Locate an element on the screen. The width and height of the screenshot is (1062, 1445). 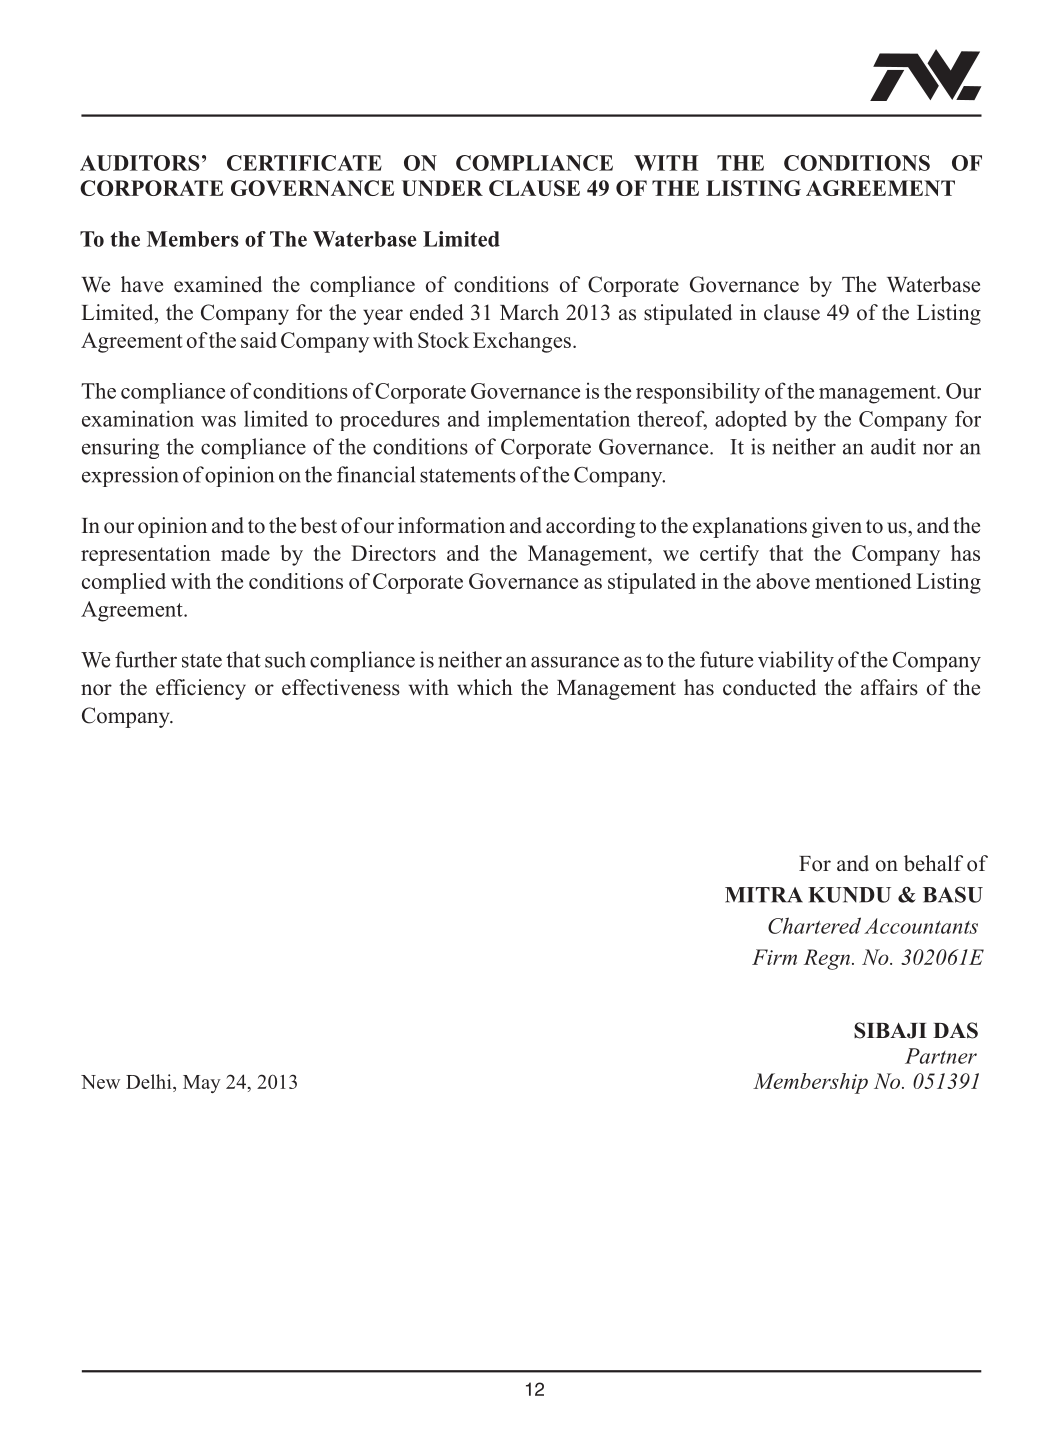
March is located at coordinates (529, 312).
